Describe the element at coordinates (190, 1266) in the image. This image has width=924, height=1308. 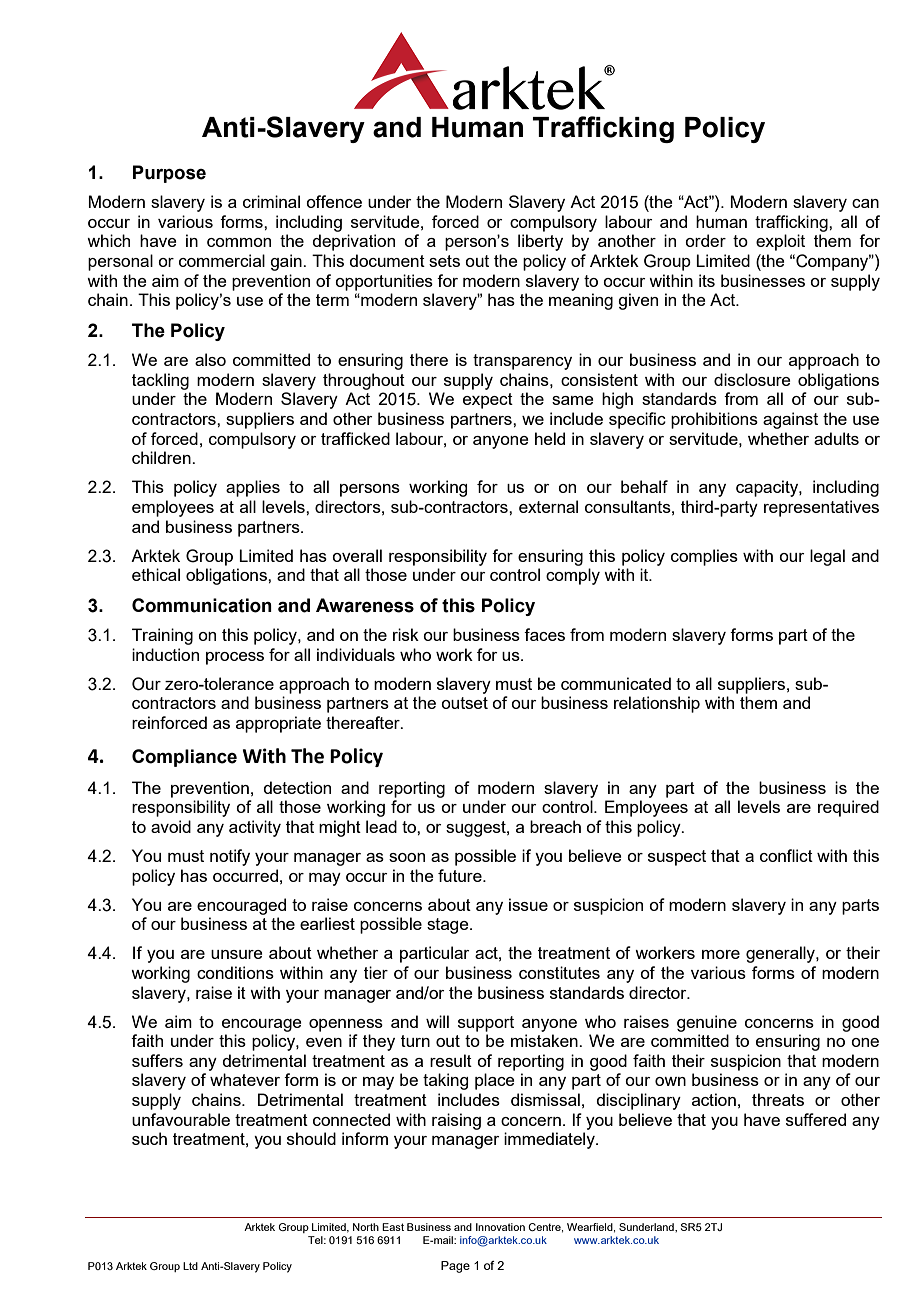
I see `Ltd` at that location.
